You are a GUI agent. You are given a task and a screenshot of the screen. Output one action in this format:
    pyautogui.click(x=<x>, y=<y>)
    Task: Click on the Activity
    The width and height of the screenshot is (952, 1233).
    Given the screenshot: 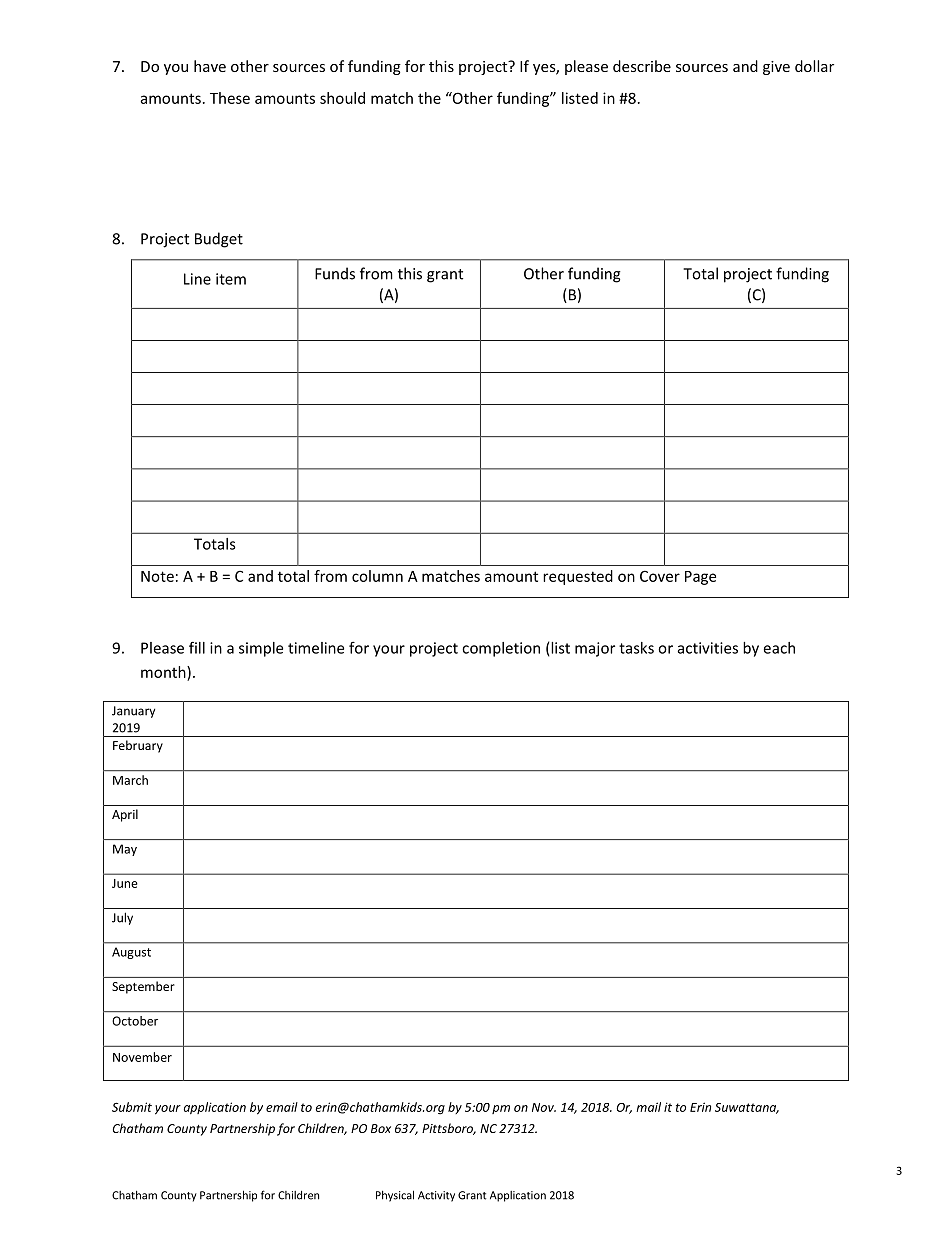 What is the action you would take?
    pyautogui.click(x=436, y=1196)
